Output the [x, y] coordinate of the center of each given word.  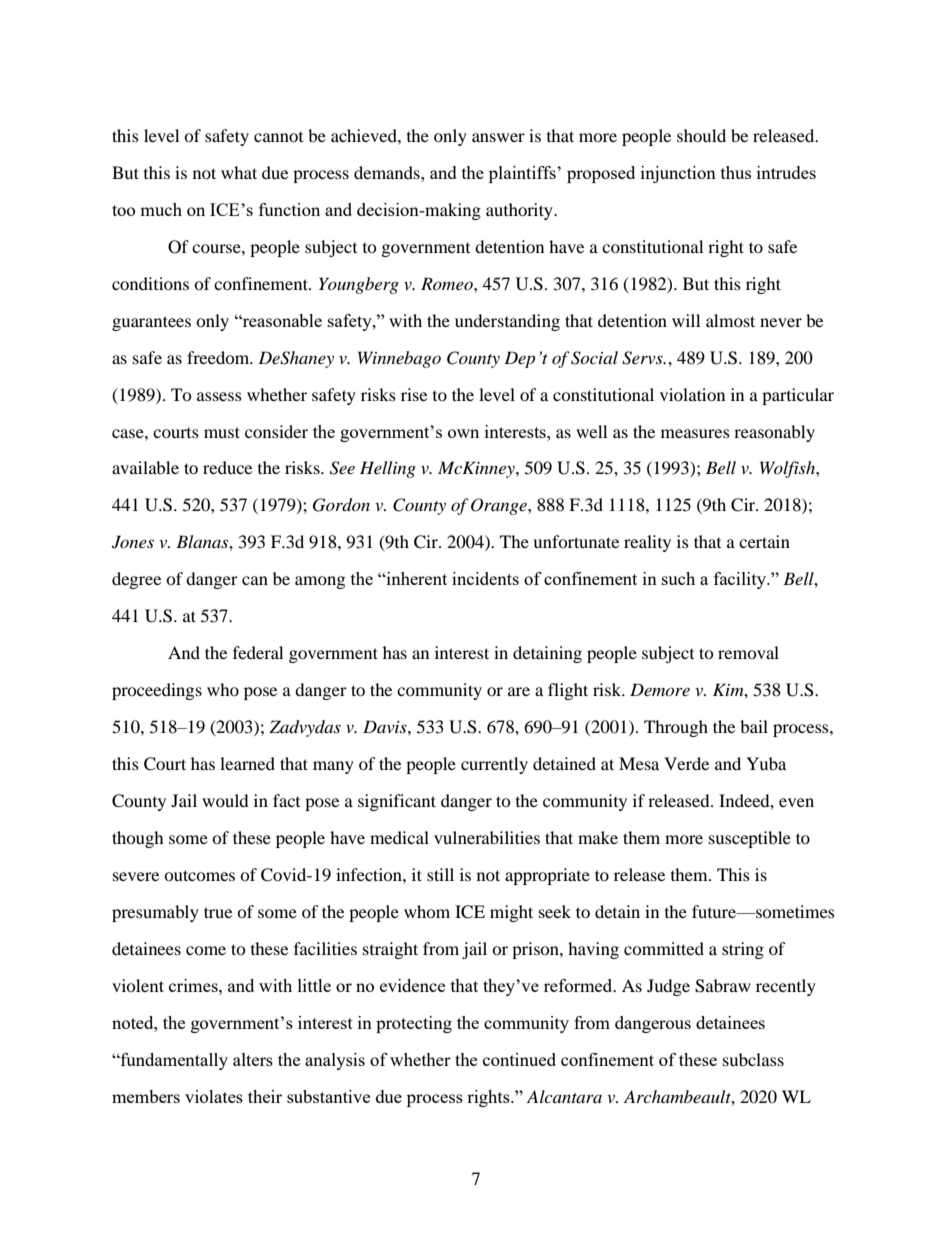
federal [258, 652]
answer [498, 137]
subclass [753, 1059]
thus [736, 172]
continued [519, 1059]
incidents [485, 578]
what [239, 172]
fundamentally [173, 1061]
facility [741, 580]
